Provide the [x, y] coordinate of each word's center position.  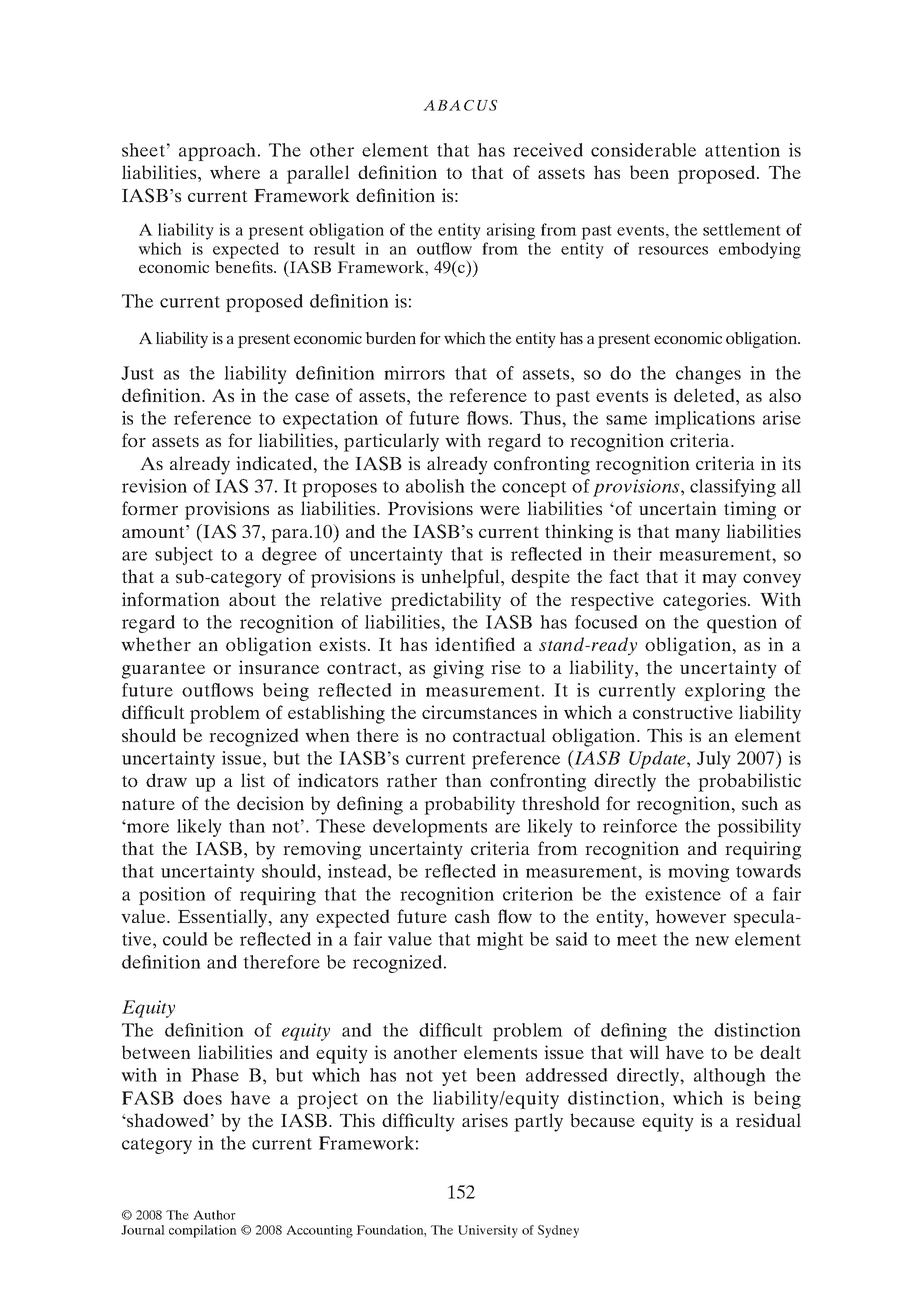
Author [214, 1215]
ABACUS [460, 105]
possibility [759, 828]
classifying [733, 488]
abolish [435, 486]
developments [430, 828]
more [147, 828]
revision [154, 486]
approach [217, 152]
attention [742, 150]
